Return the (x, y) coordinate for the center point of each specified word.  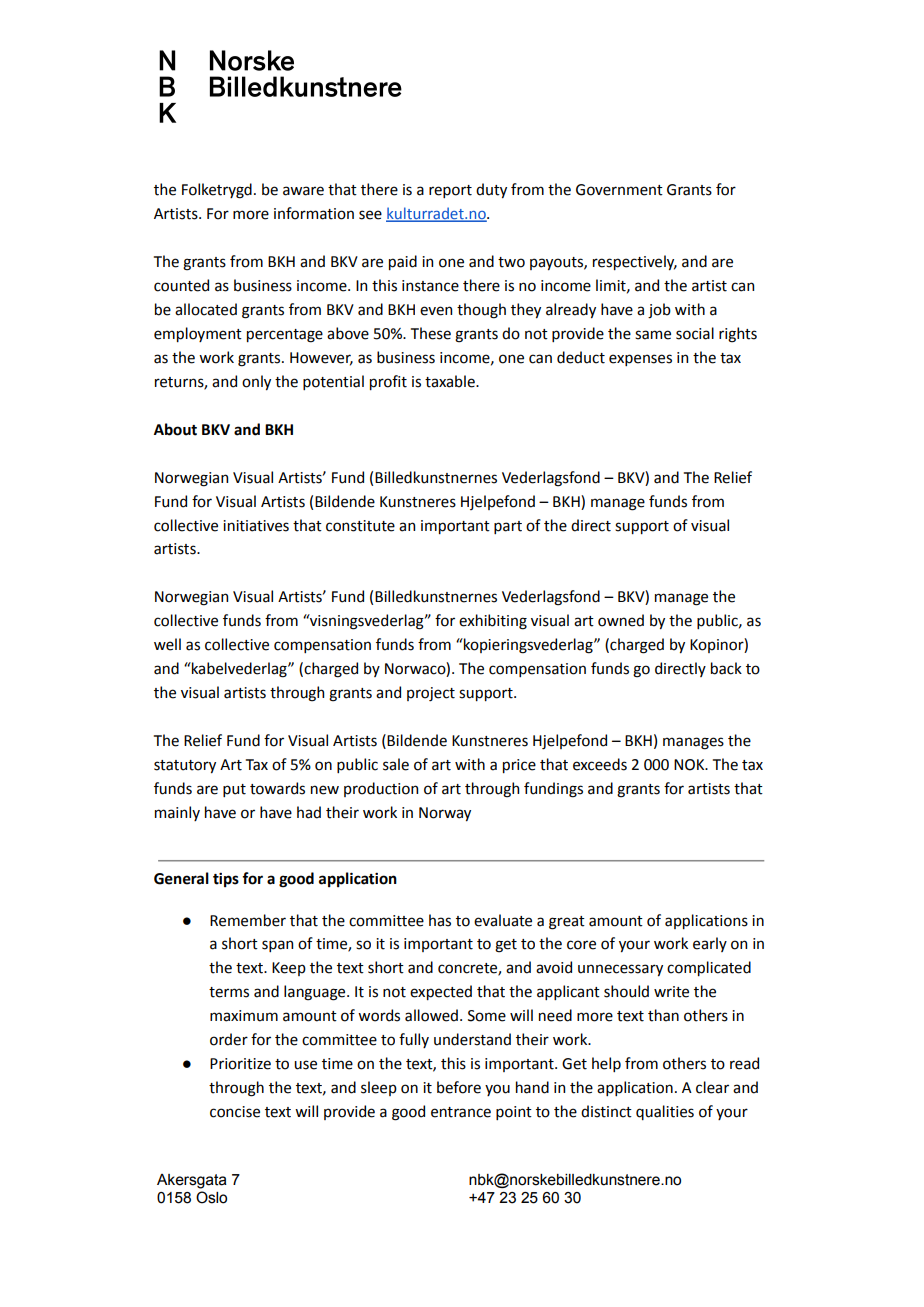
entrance (461, 1112)
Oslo (211, 1197)
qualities (665, 1112)
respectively (635, 262)
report (450, 191)
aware (303, 191)
